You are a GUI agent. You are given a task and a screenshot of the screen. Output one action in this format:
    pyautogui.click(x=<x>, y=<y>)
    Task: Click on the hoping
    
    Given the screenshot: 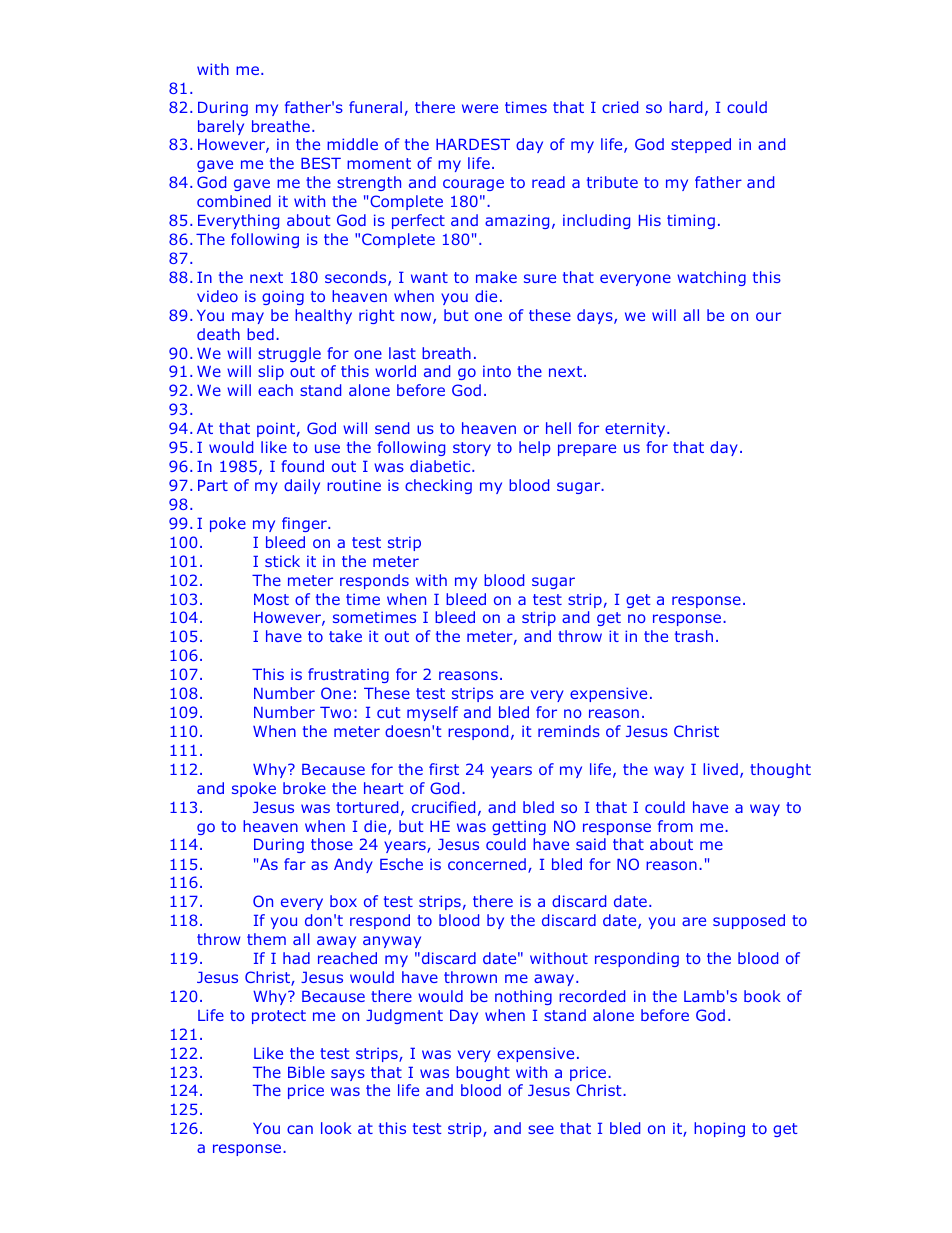 What is the action you would take?
    pyautogui.click(x=719, y=1129)
